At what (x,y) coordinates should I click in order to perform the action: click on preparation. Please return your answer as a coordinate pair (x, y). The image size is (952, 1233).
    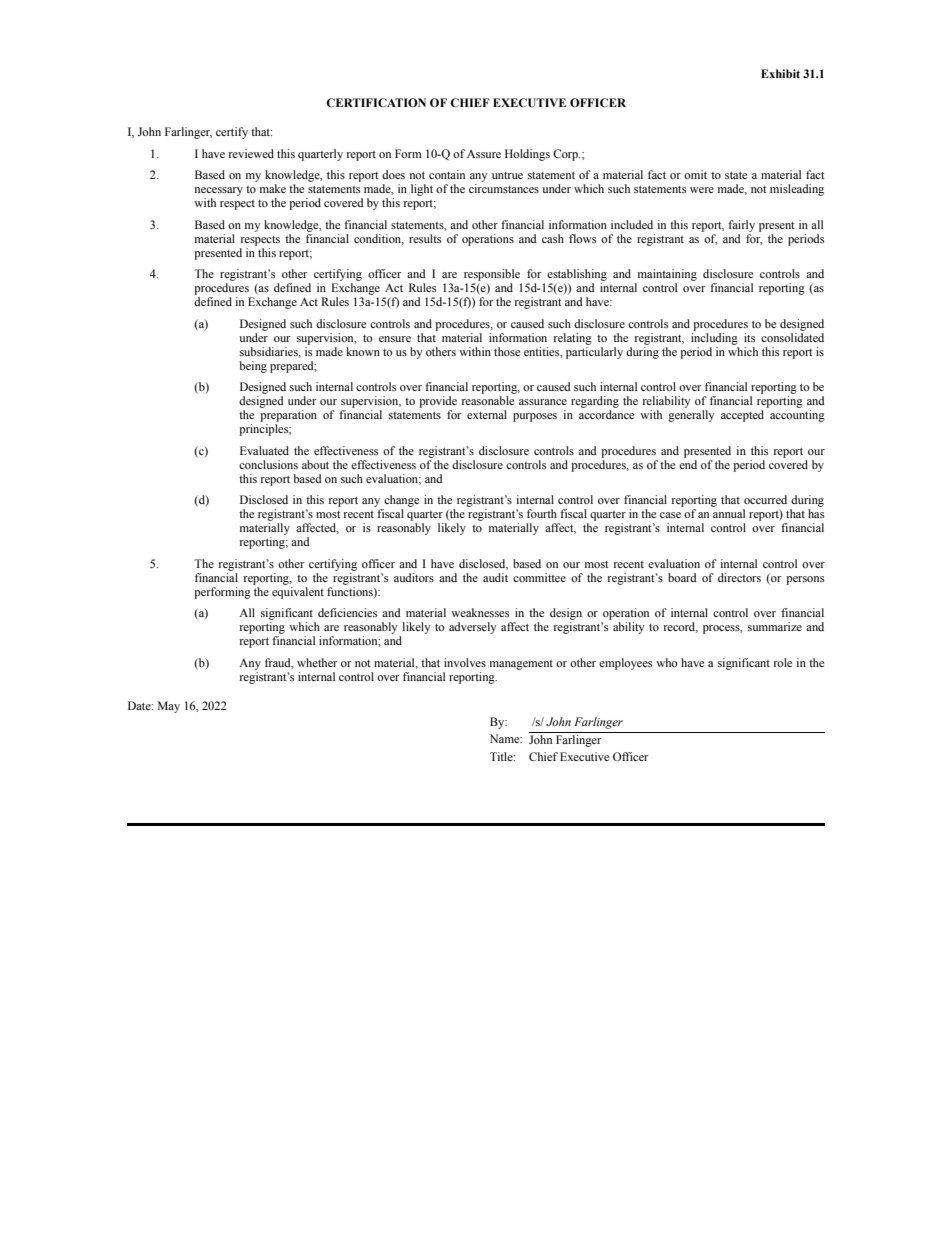
    Looking at the image, I should click on (288, 416).
